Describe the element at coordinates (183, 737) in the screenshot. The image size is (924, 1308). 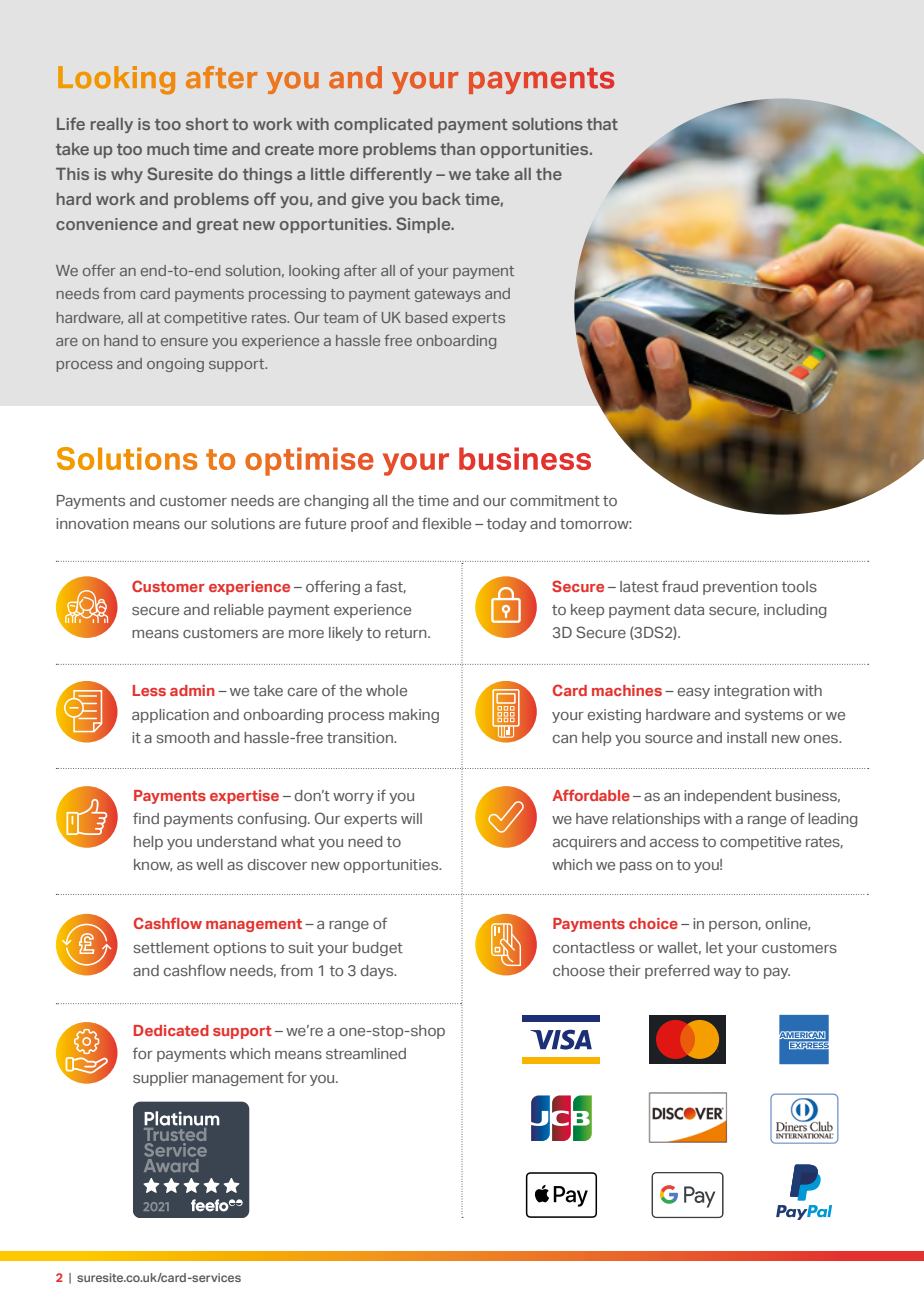
I see `smooth` at that location.
